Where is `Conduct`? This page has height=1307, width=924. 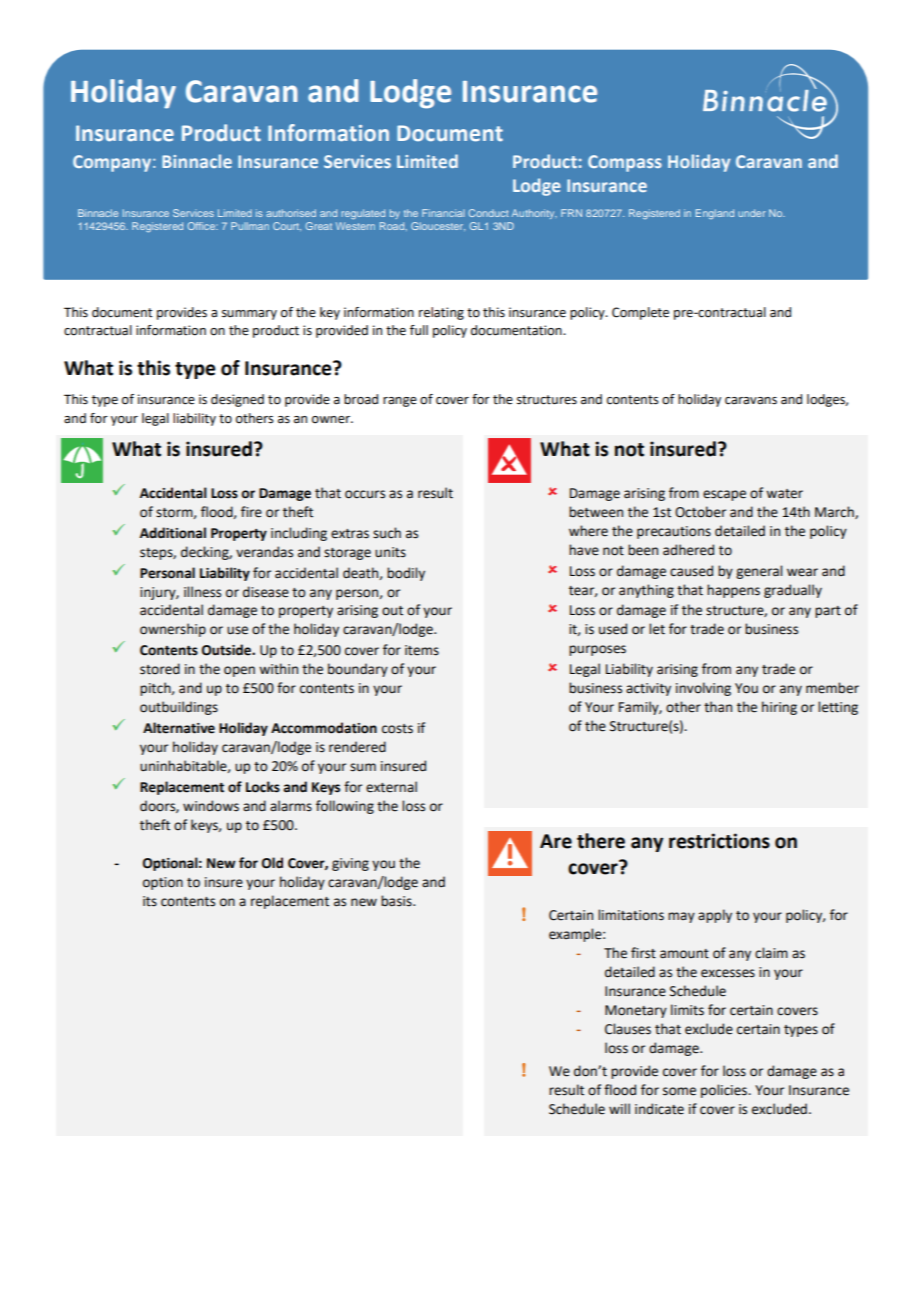 Conduct is located at coordinates (488, 213).
